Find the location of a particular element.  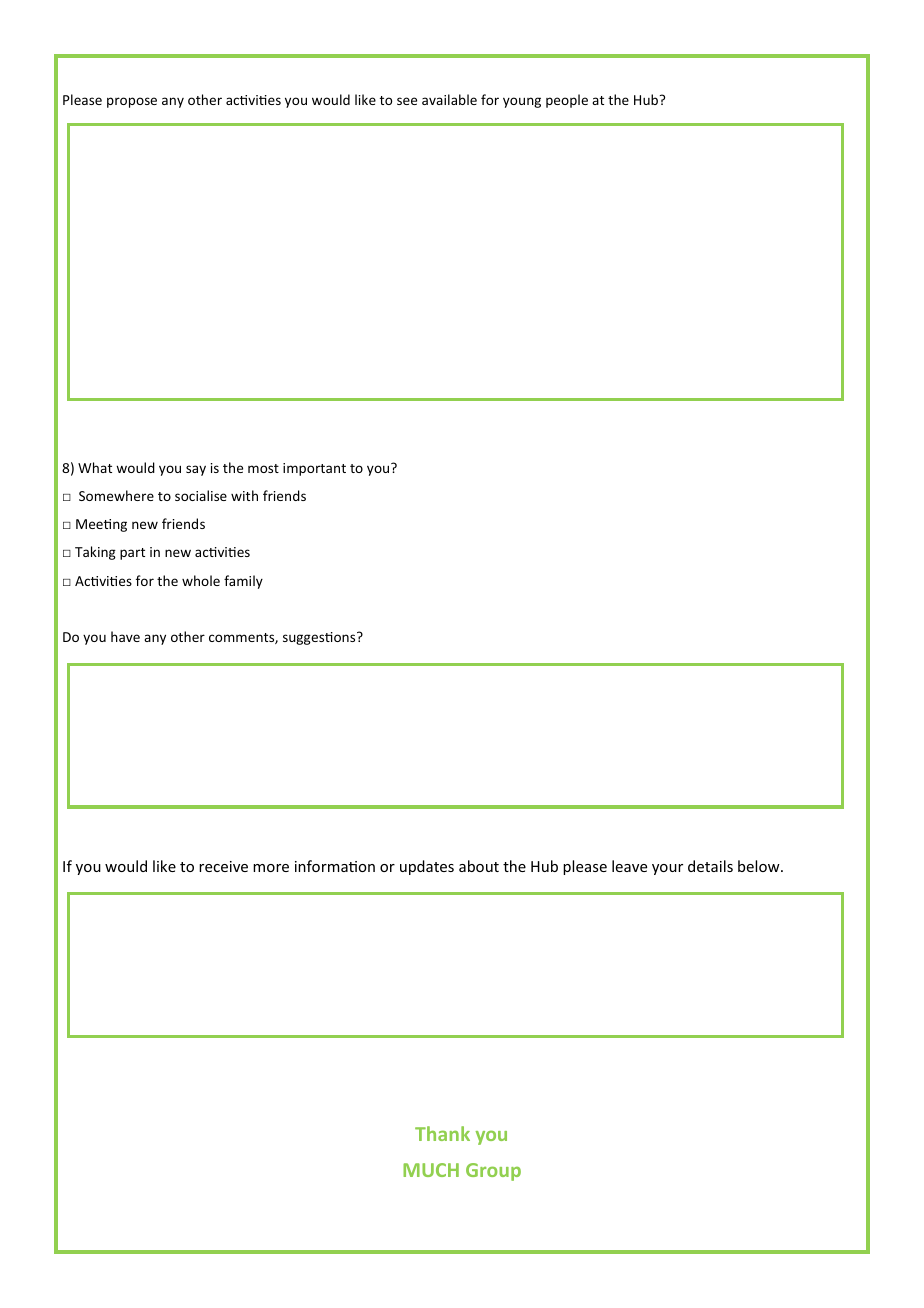

young is located at coordinates (522, 102).
